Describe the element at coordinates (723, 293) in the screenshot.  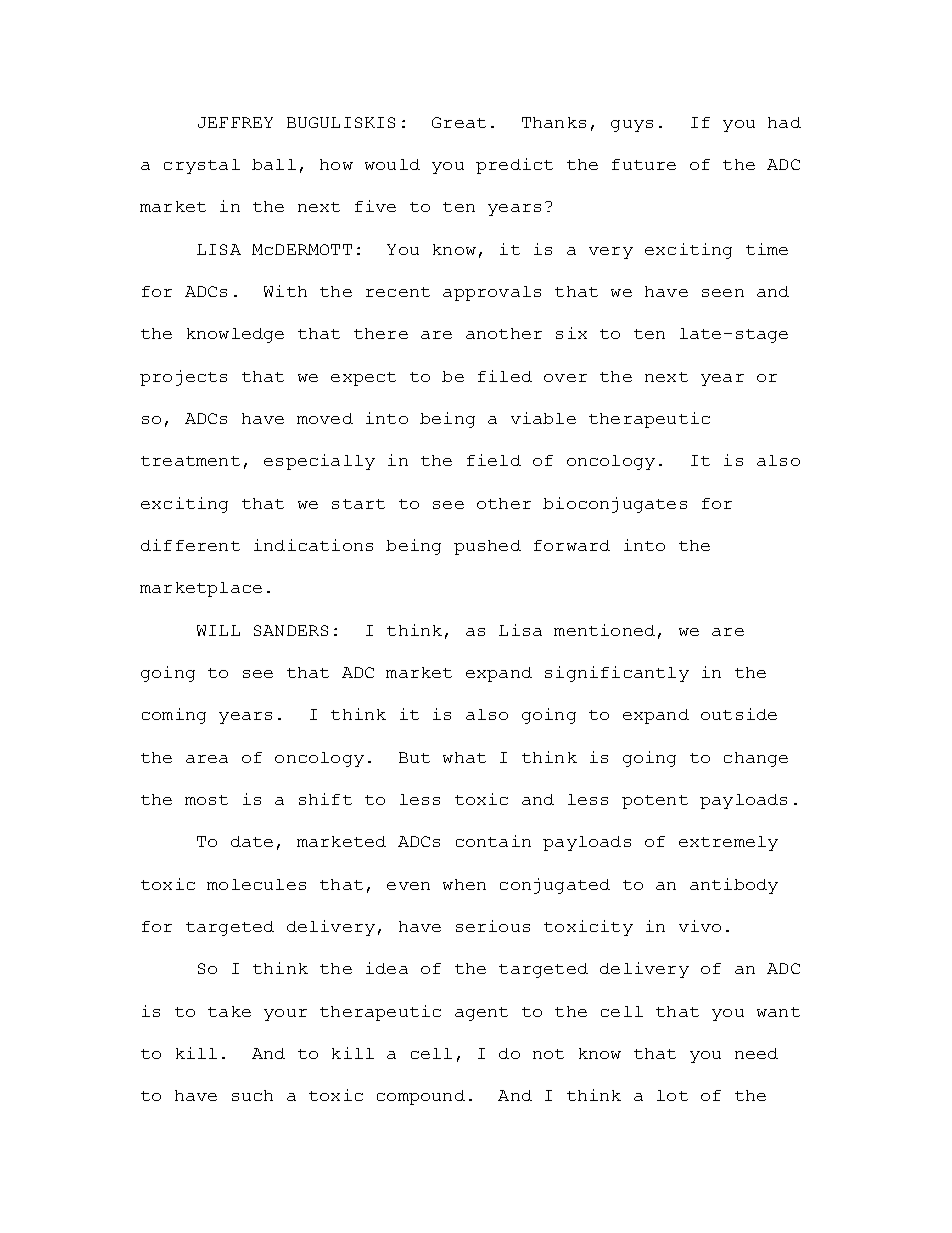
I see `seen` at that location.
